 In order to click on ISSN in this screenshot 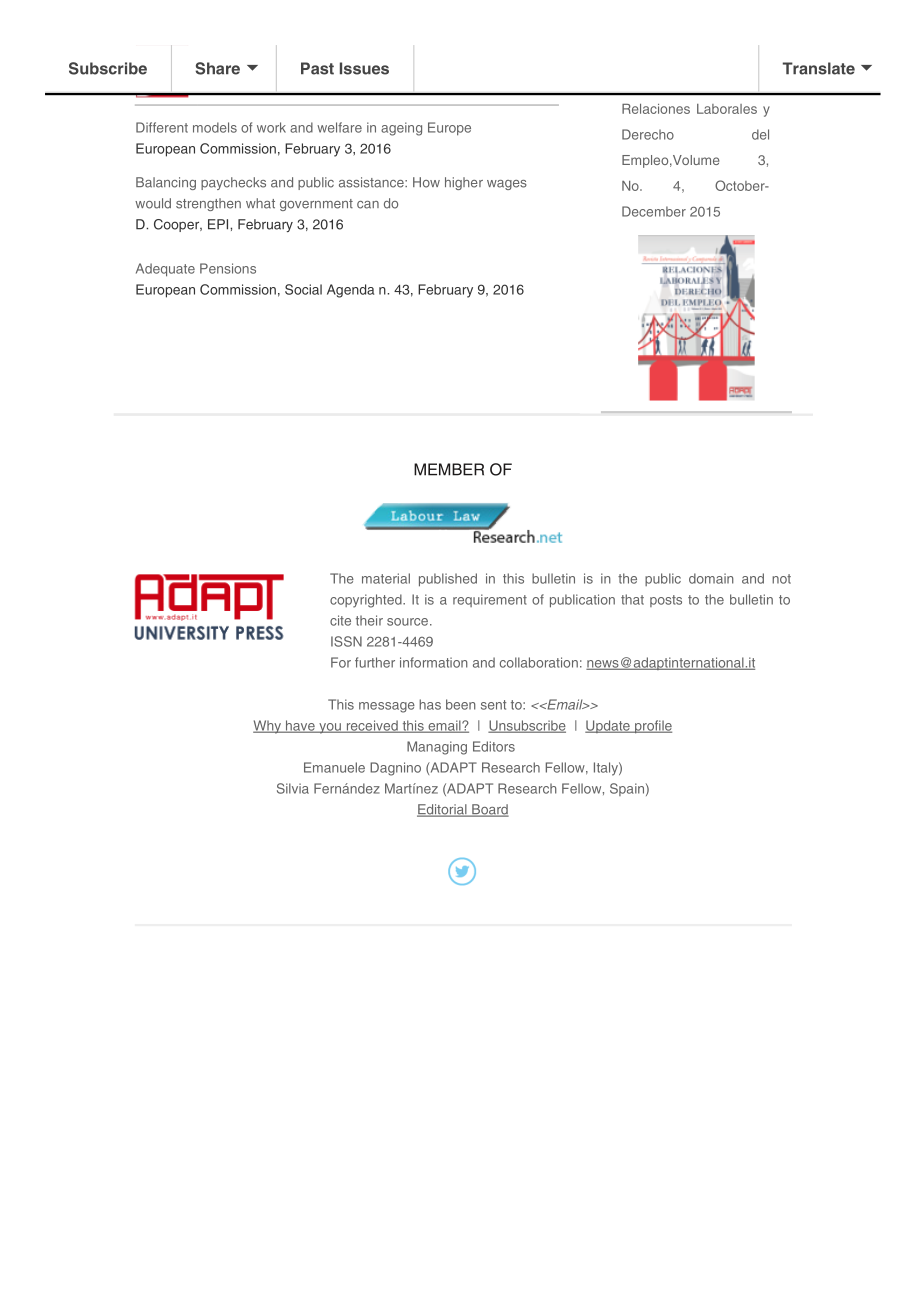, I will do `click(346, 641)`.
